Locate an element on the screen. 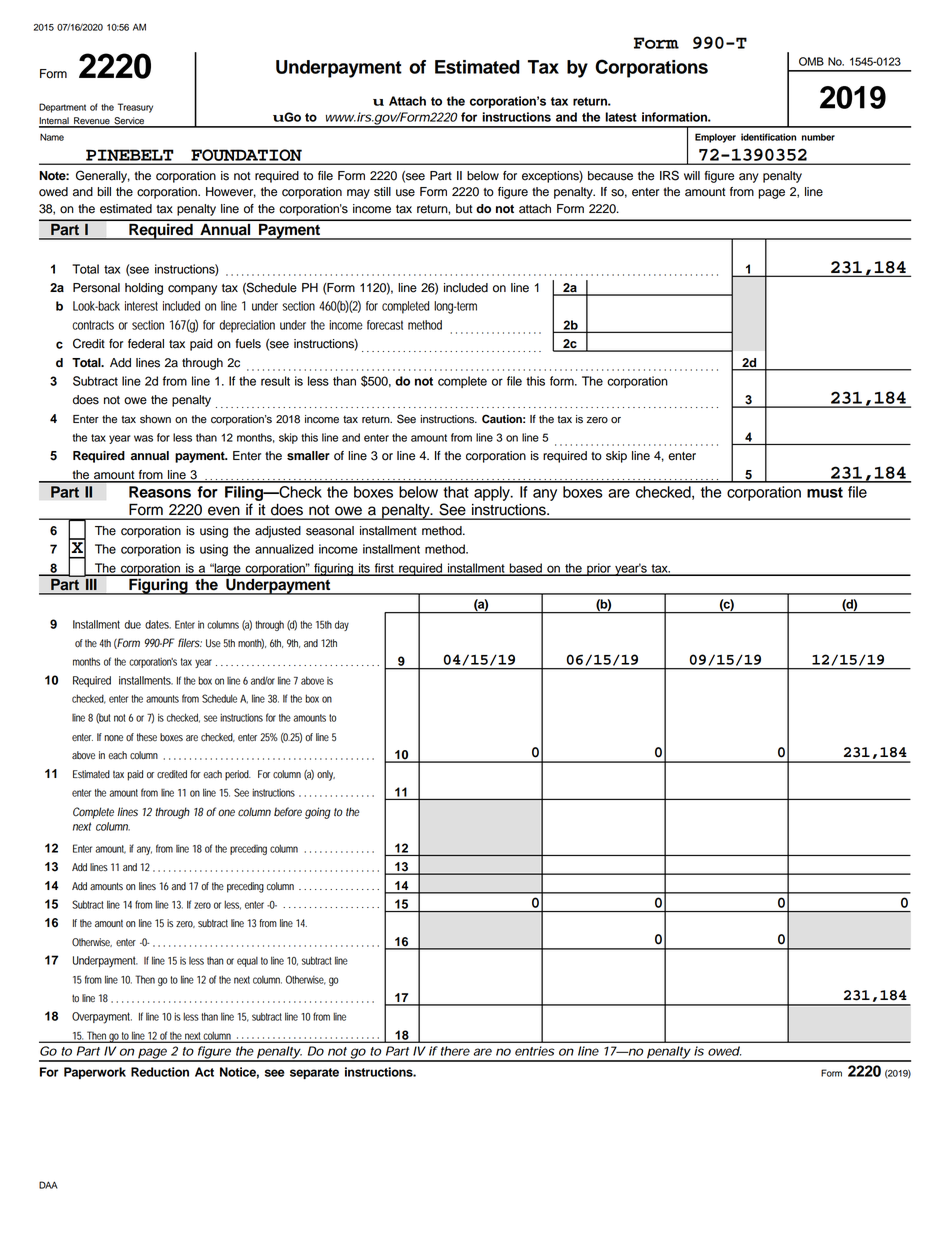  Employer is located at coordinates (715, 138).
